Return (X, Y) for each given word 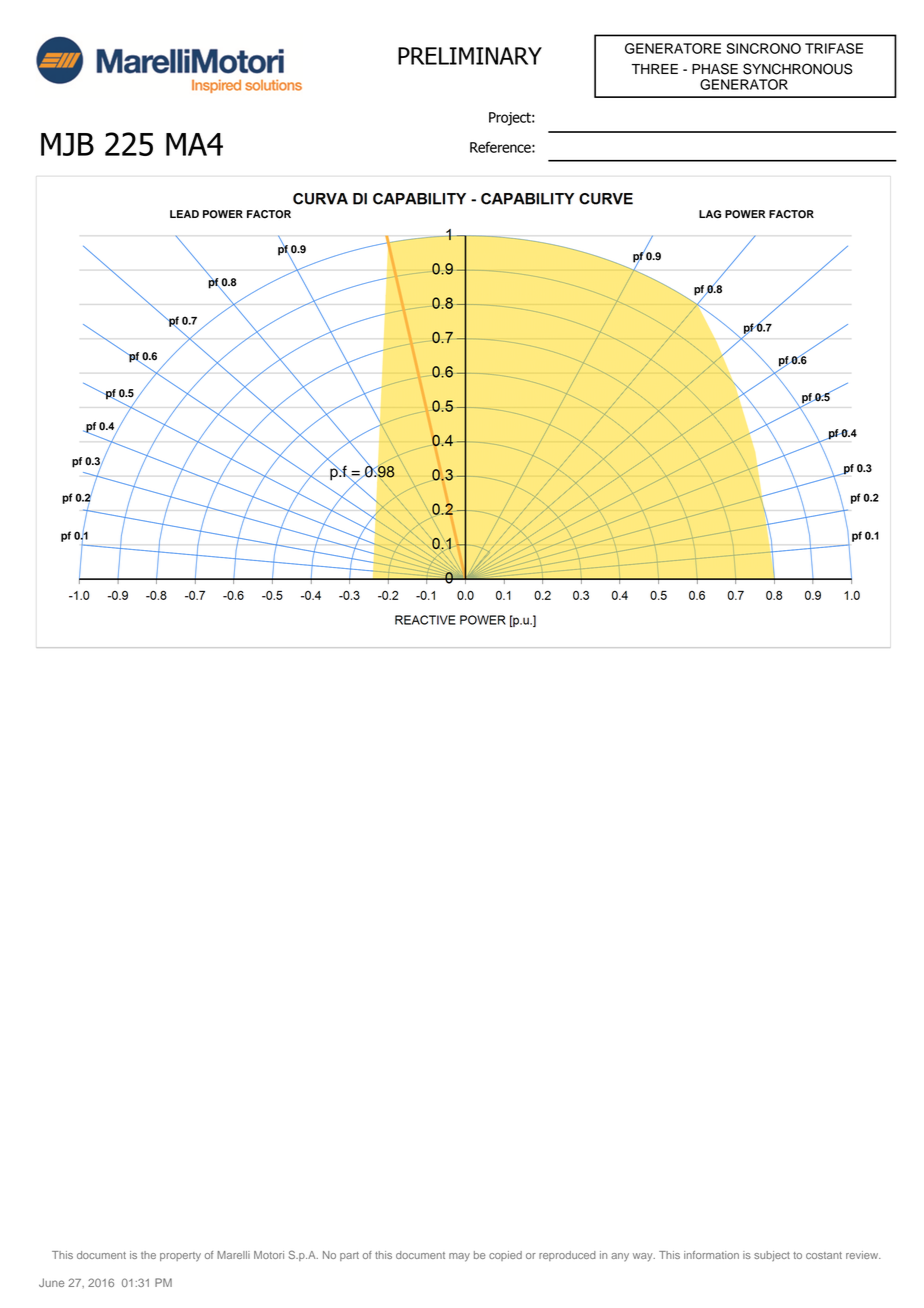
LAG (710, 214)
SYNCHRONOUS (798, 69)
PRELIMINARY (470, 56)
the (148, 1255)
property (180, 1257)
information (711, 1255)
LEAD (184, 214)
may (459, 1257)
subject (772, 1256)
